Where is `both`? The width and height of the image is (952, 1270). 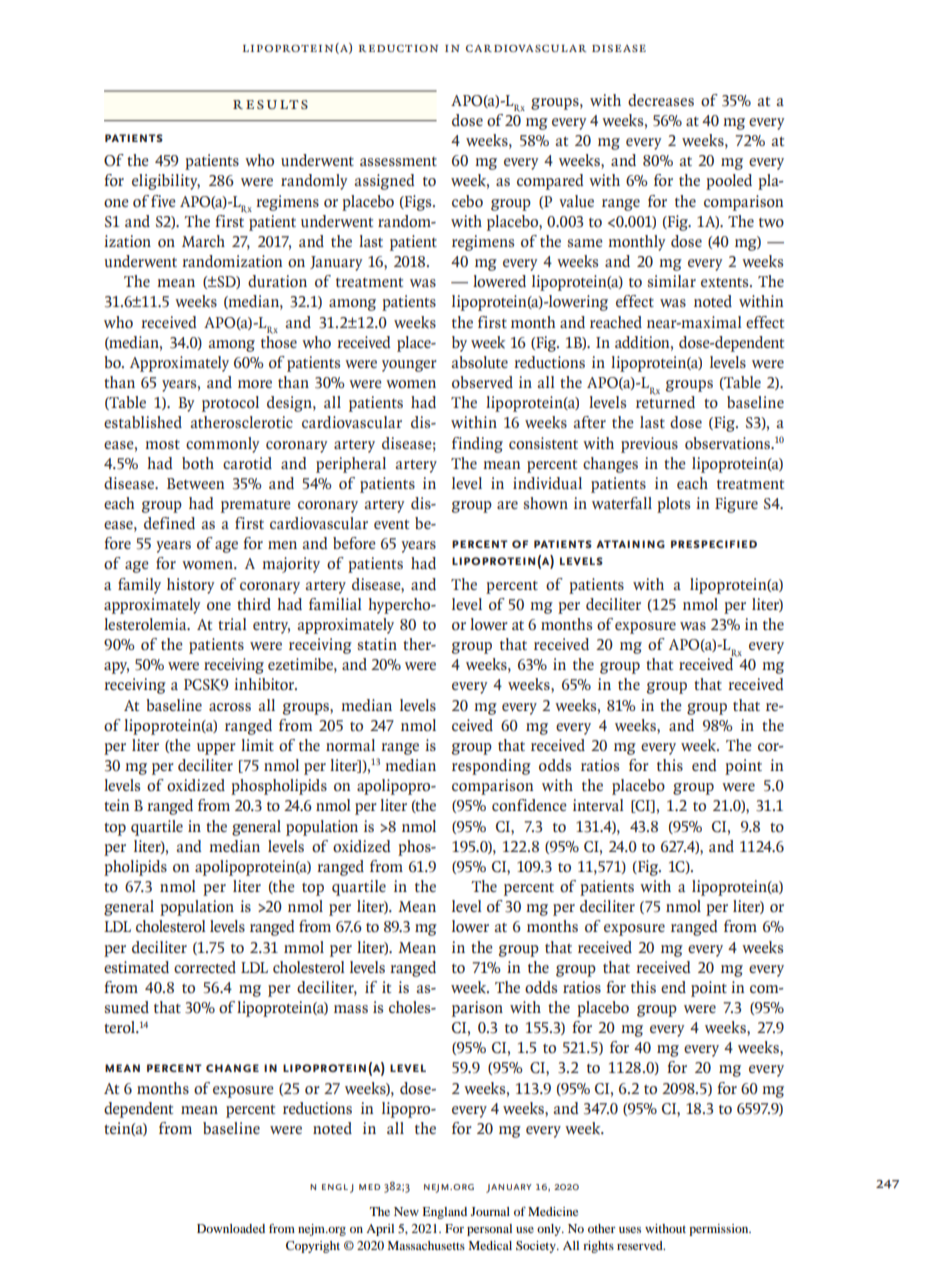
both is located at coordinates (198, 463).
